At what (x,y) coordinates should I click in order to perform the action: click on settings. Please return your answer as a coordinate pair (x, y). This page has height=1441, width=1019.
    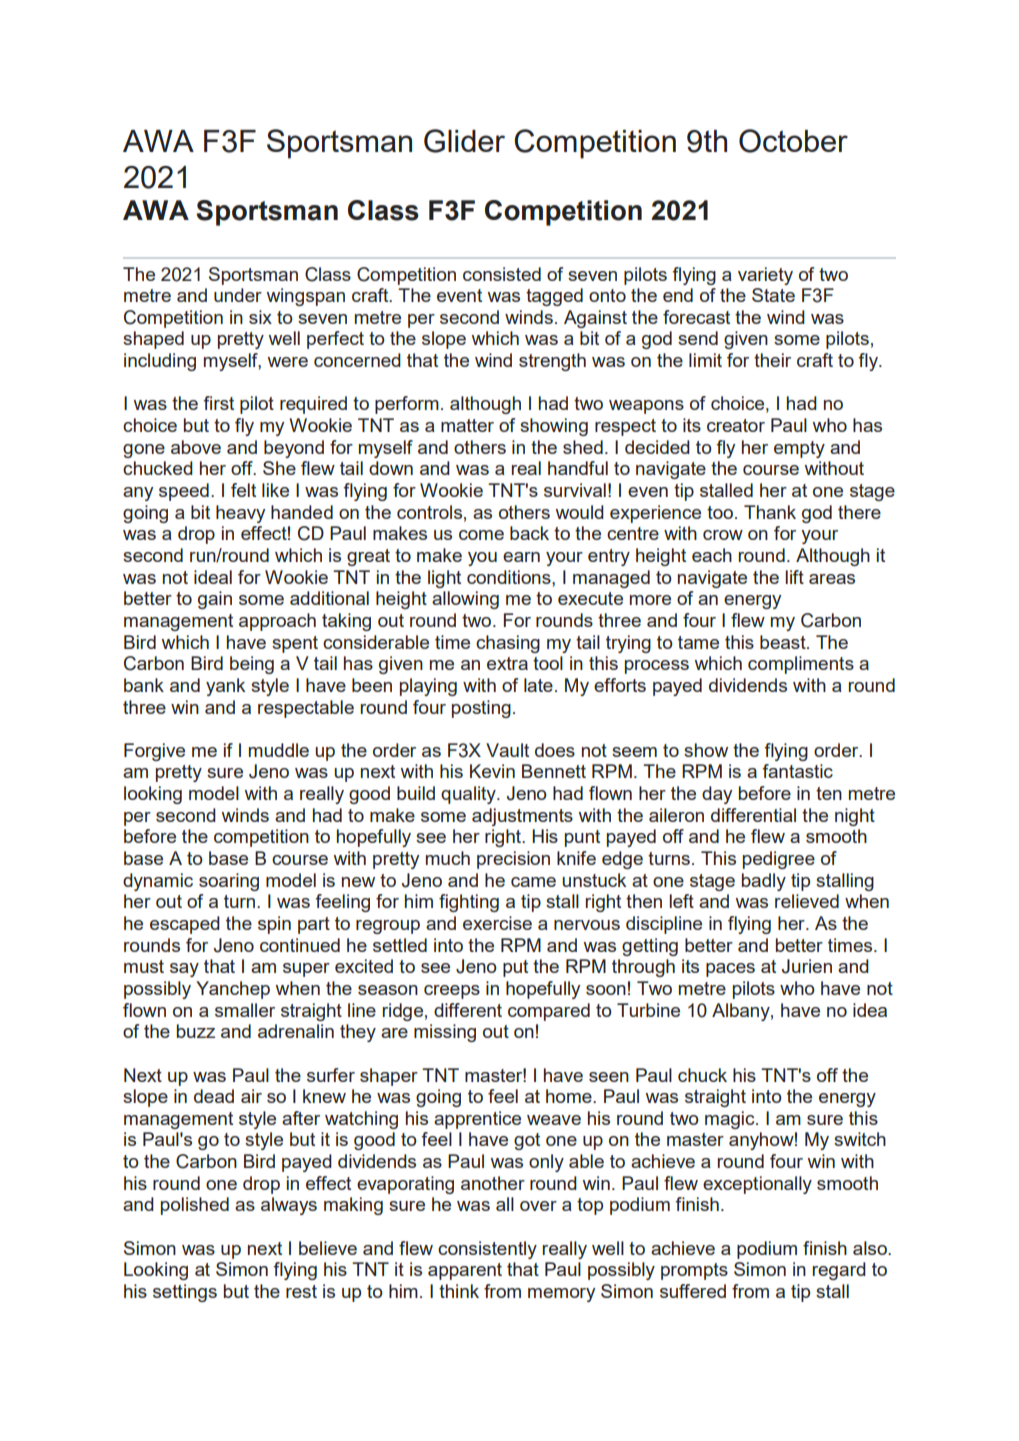
    Looking at the image, I should click on (185, 1293).
